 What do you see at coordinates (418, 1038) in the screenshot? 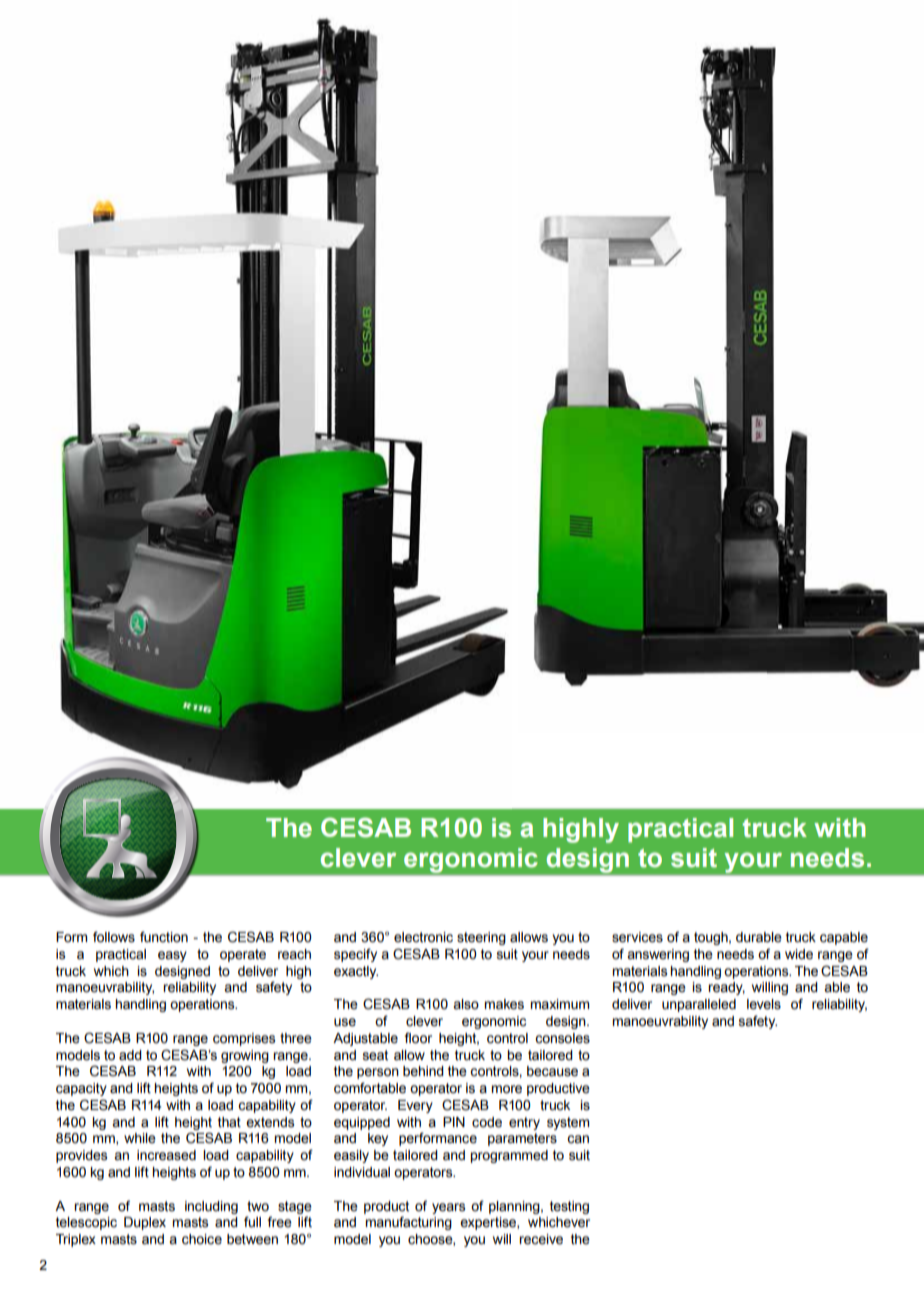
I see `floor` at bounding box center [418, 1038].
